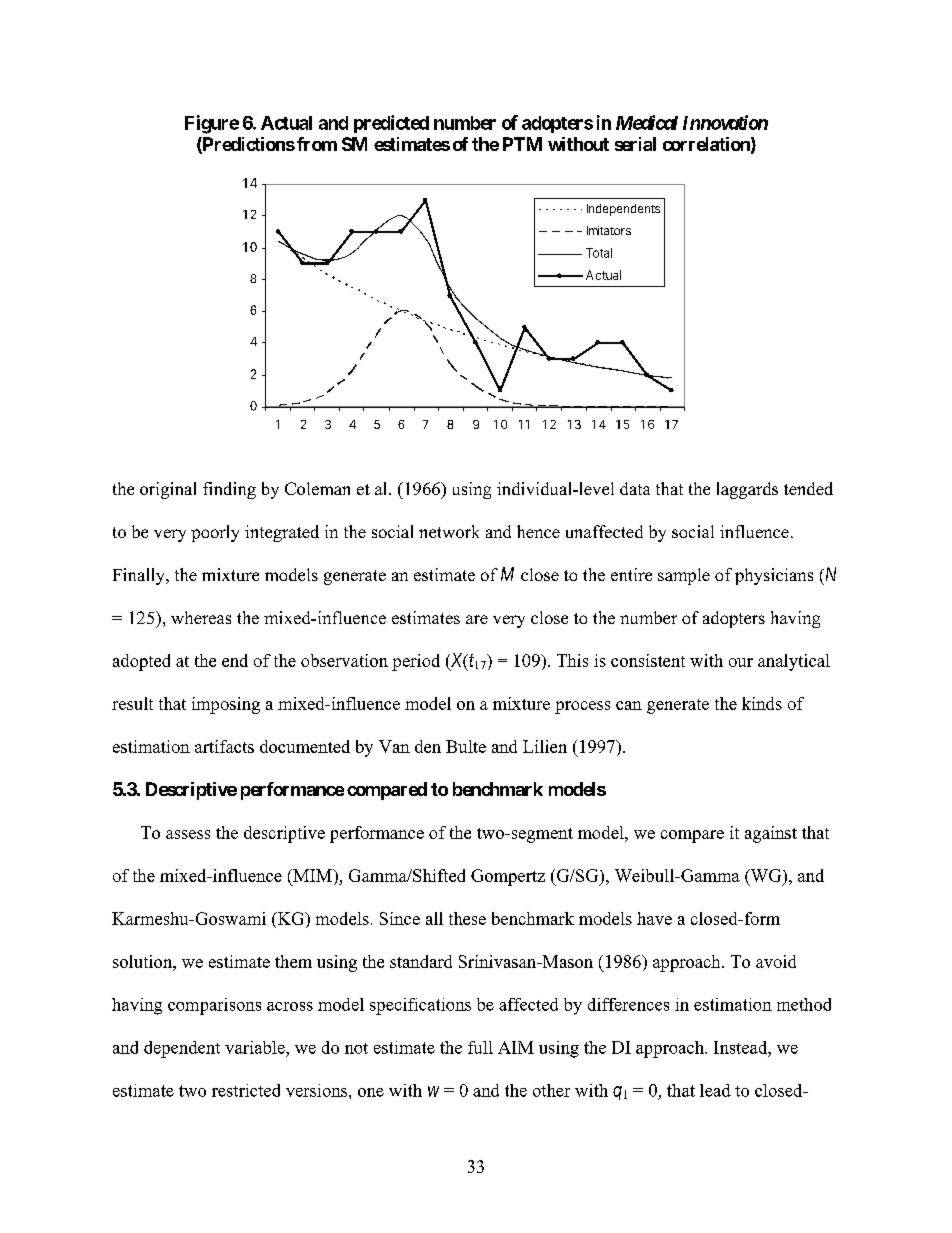 The height and width of the page is (1233, 952). Describe the element at coordinates (725, 122) in the page. I see `Innovation` at that location.
